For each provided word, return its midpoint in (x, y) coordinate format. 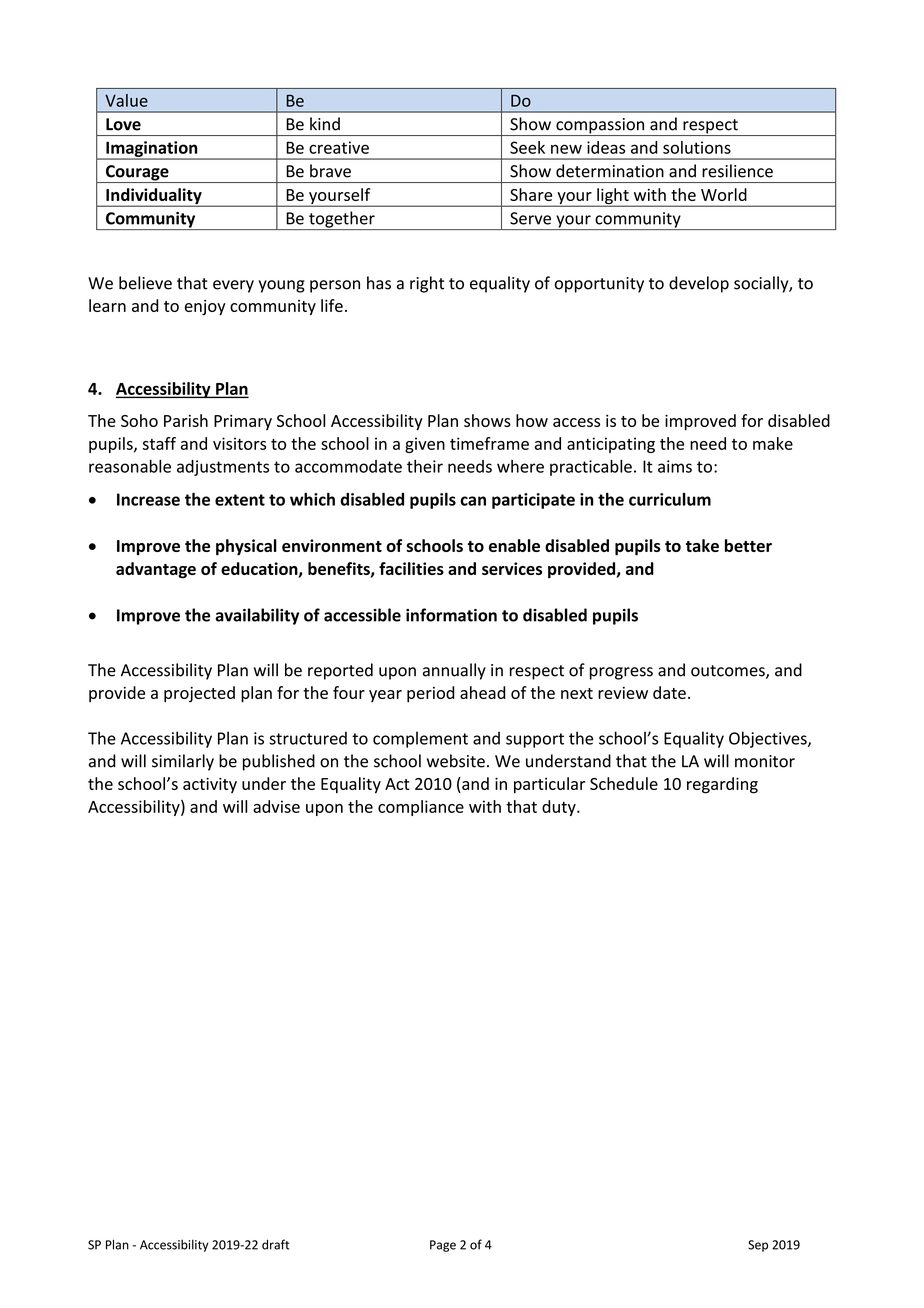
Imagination (152, 150)
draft (275, 1244)
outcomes (729, 672)
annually (454, 671)
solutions (697, 147)
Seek (527, 147)
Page (443, 1246)
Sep (758, 1246)
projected (199, 694)
